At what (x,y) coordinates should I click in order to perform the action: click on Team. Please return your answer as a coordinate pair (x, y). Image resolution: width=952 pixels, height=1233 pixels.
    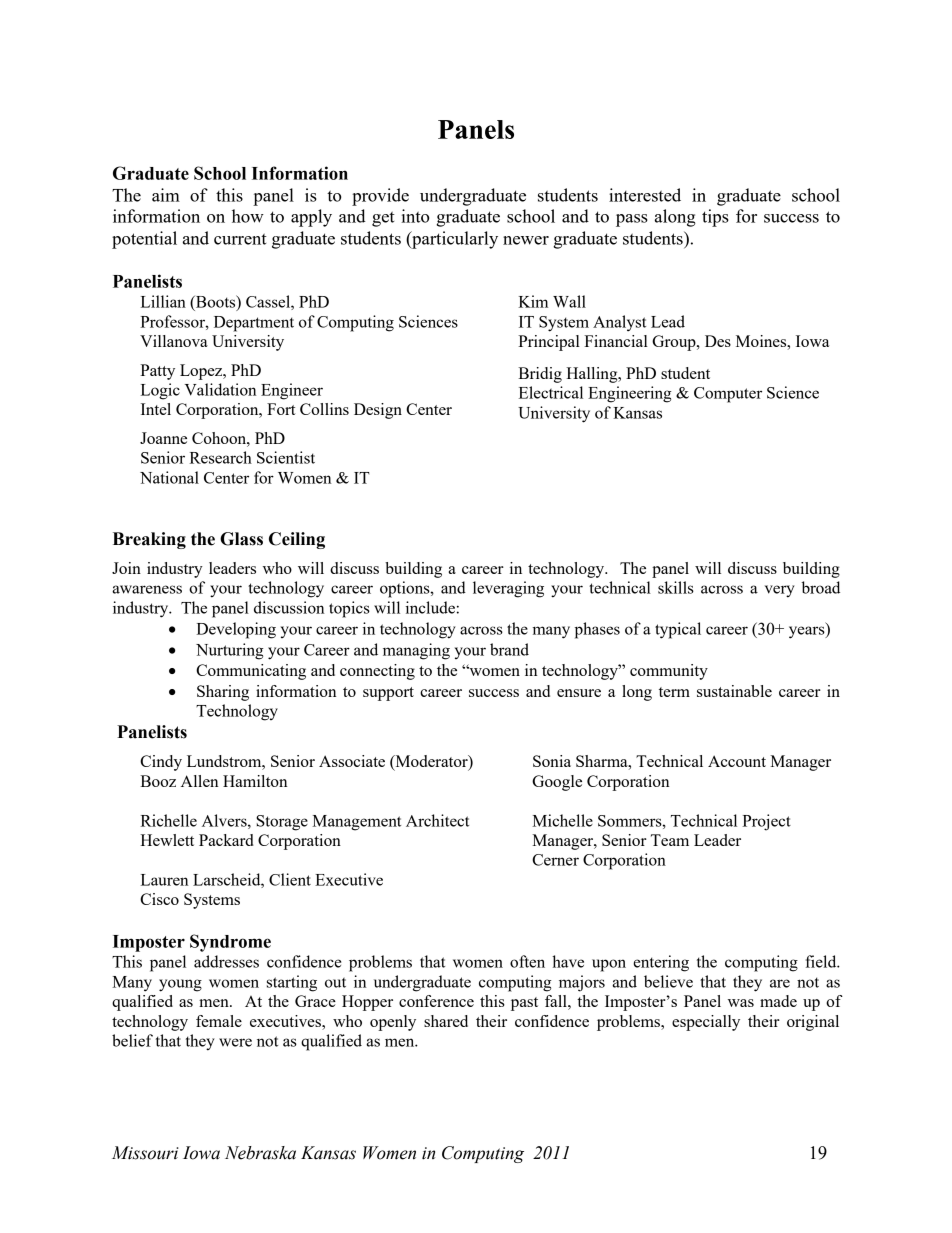
    Looking at the image, I should click on (670, 840).
